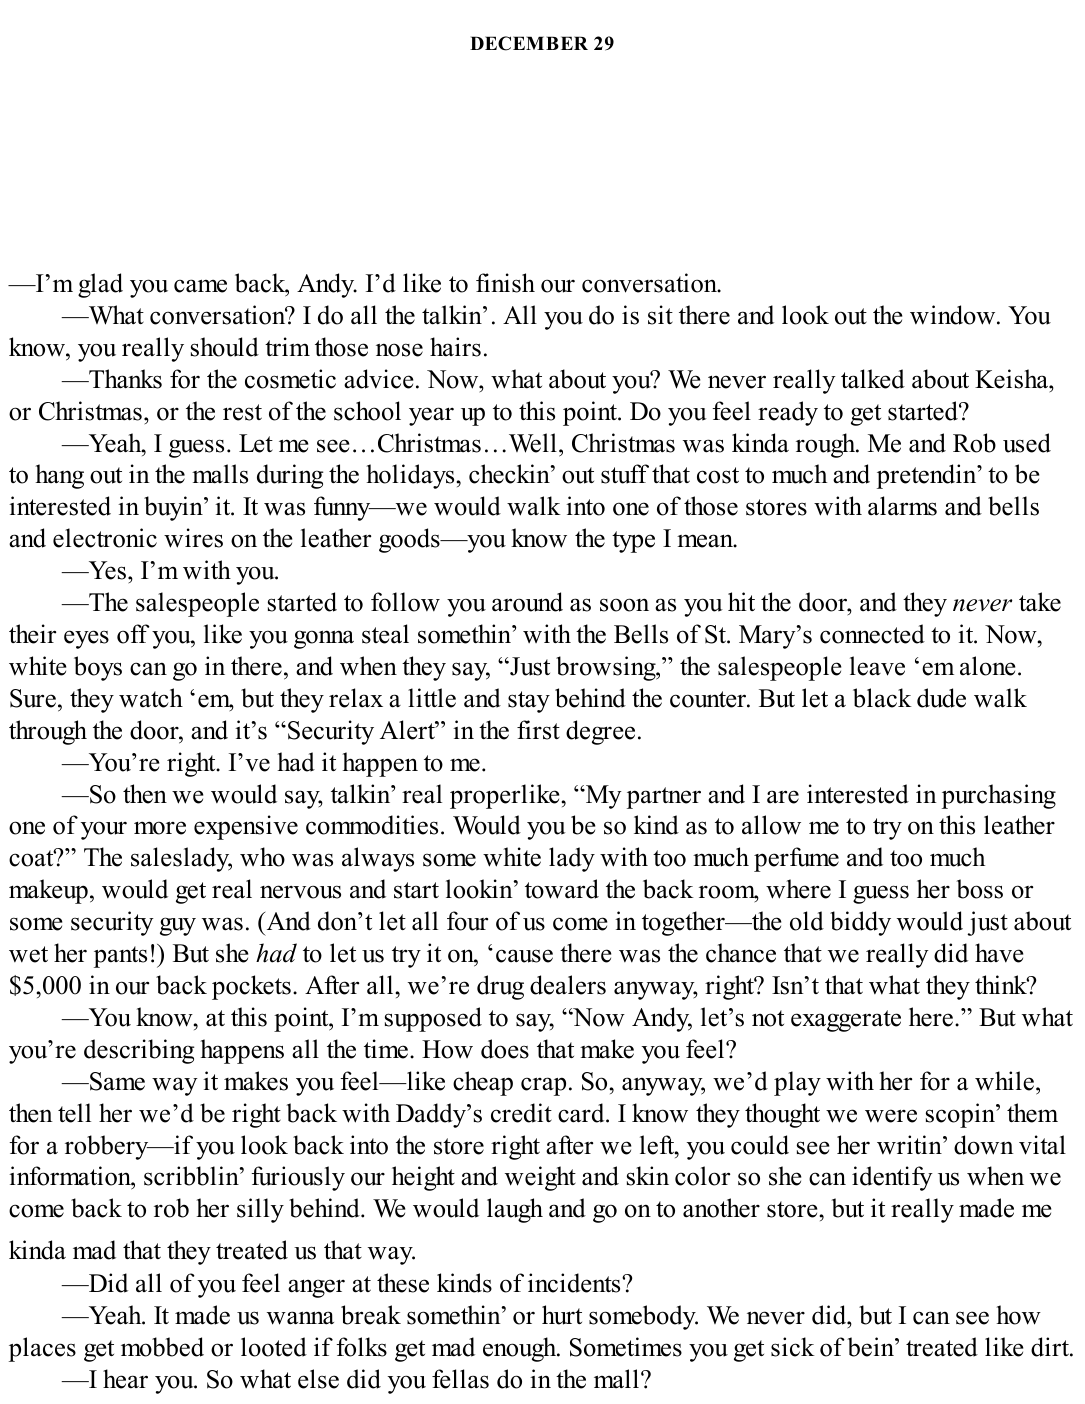 This image has width=1085, height=1404. What do you see at coordinates (529, 43) in the image?
I see `DECEMBER` at bounding box center [529, 43].
